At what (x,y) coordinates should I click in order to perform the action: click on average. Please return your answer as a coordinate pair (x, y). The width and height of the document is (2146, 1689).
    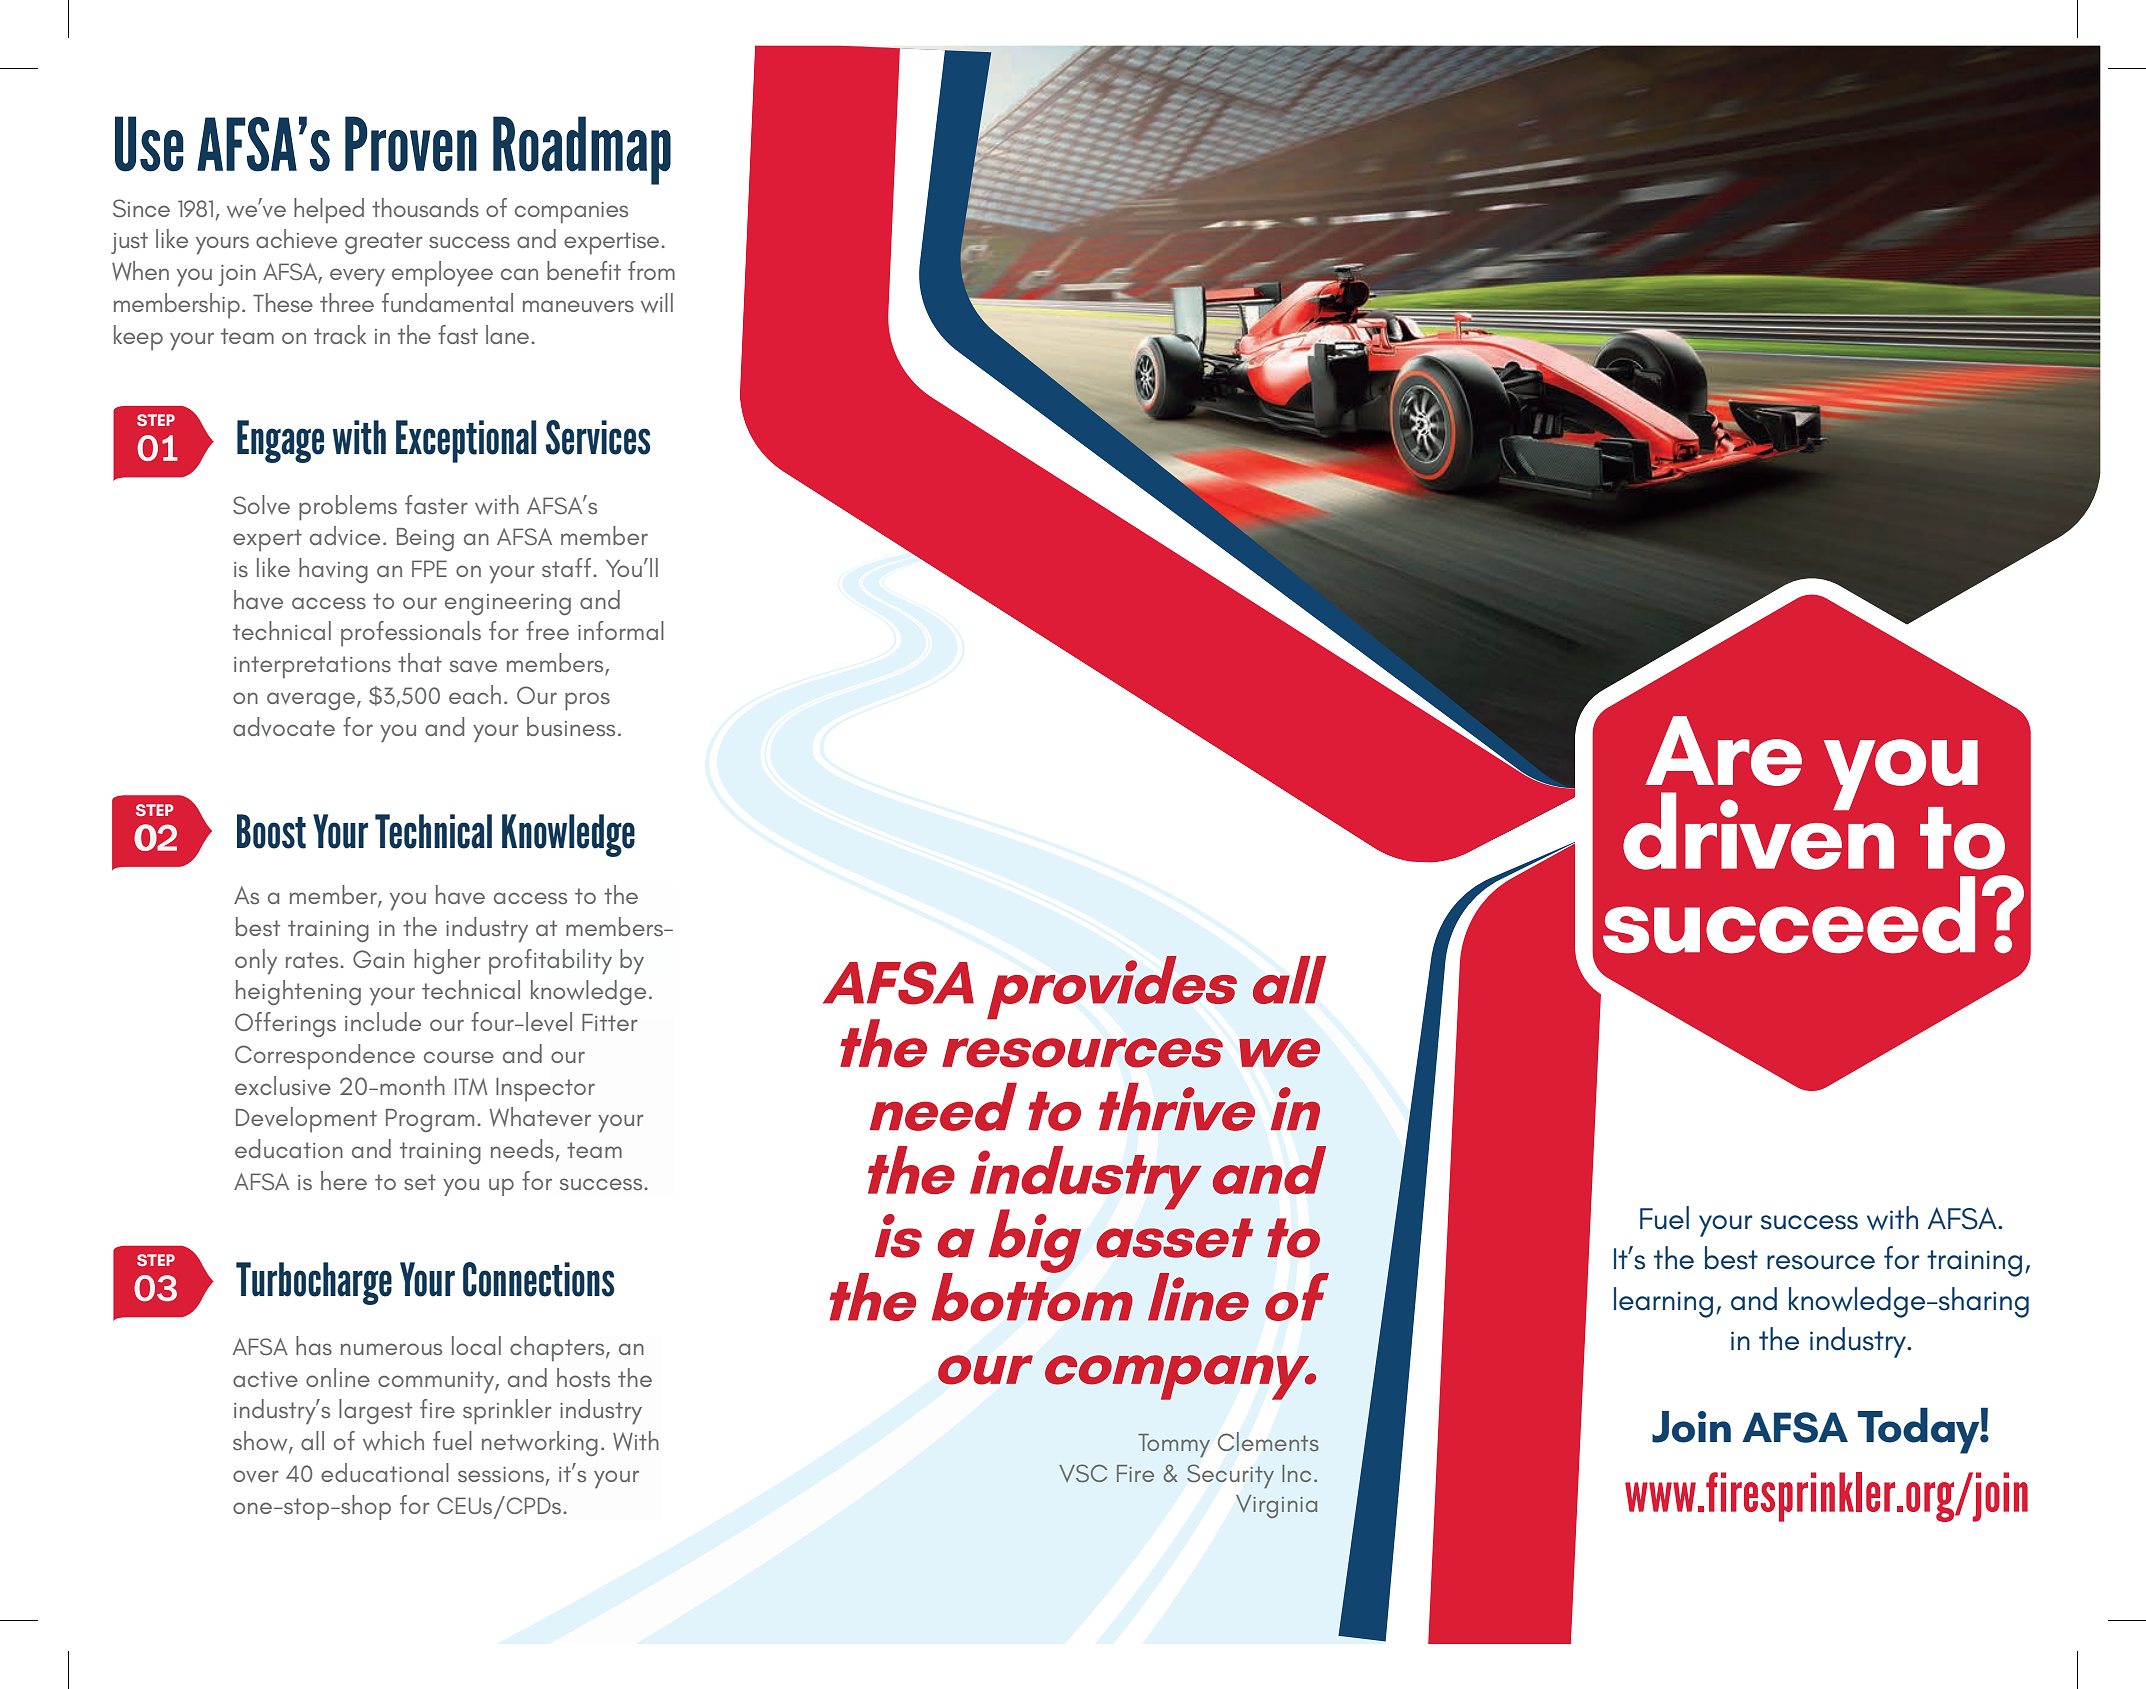
    Looking at the image, I should click on (311, 701).
